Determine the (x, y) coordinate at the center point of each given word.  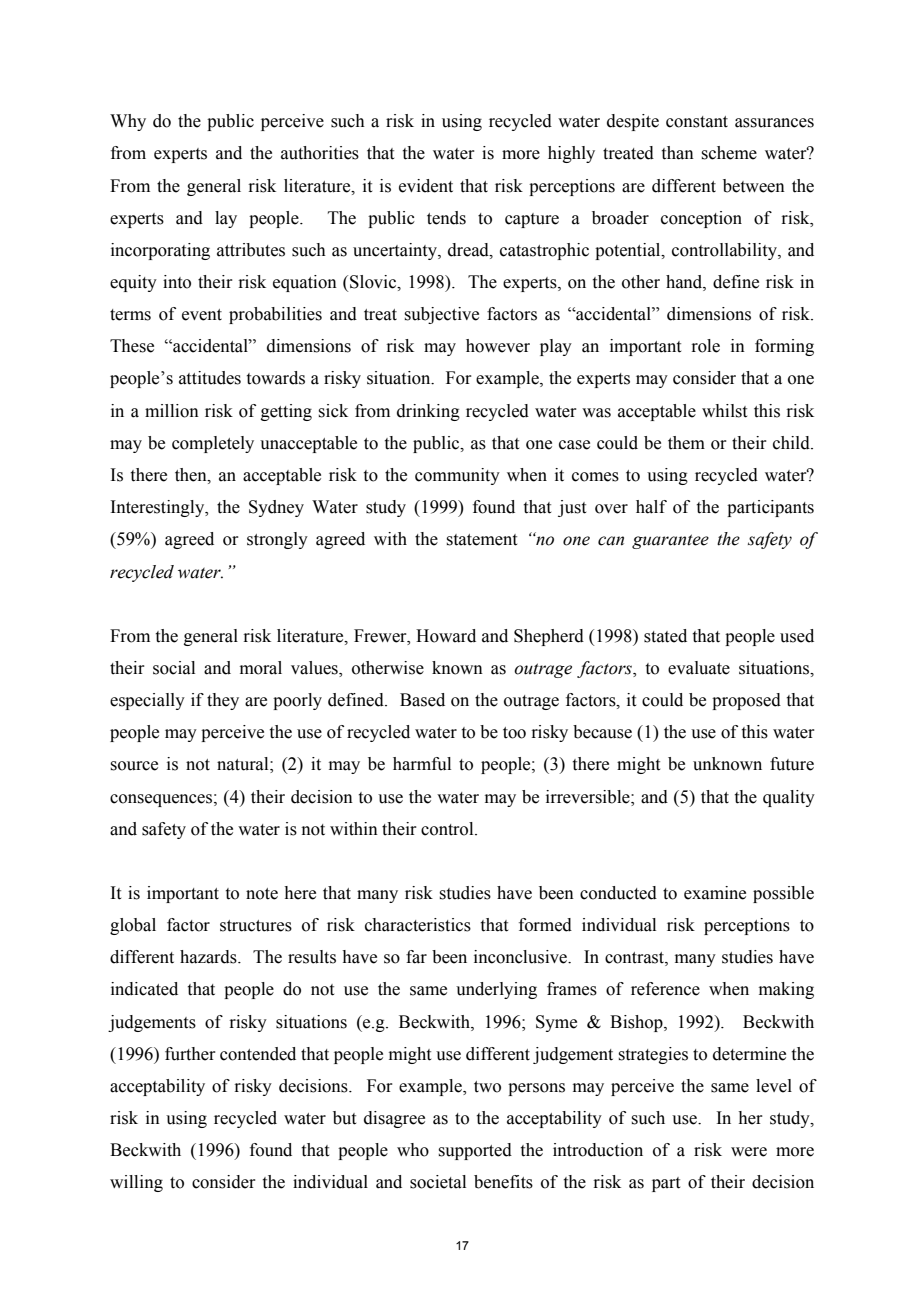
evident (426, 186)
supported (475, 1151)
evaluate (699, 668)
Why (128, 122)
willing (136, 1183)
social (174, 668)
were (749, 1152)
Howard (446, 636)
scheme (729, 153)
